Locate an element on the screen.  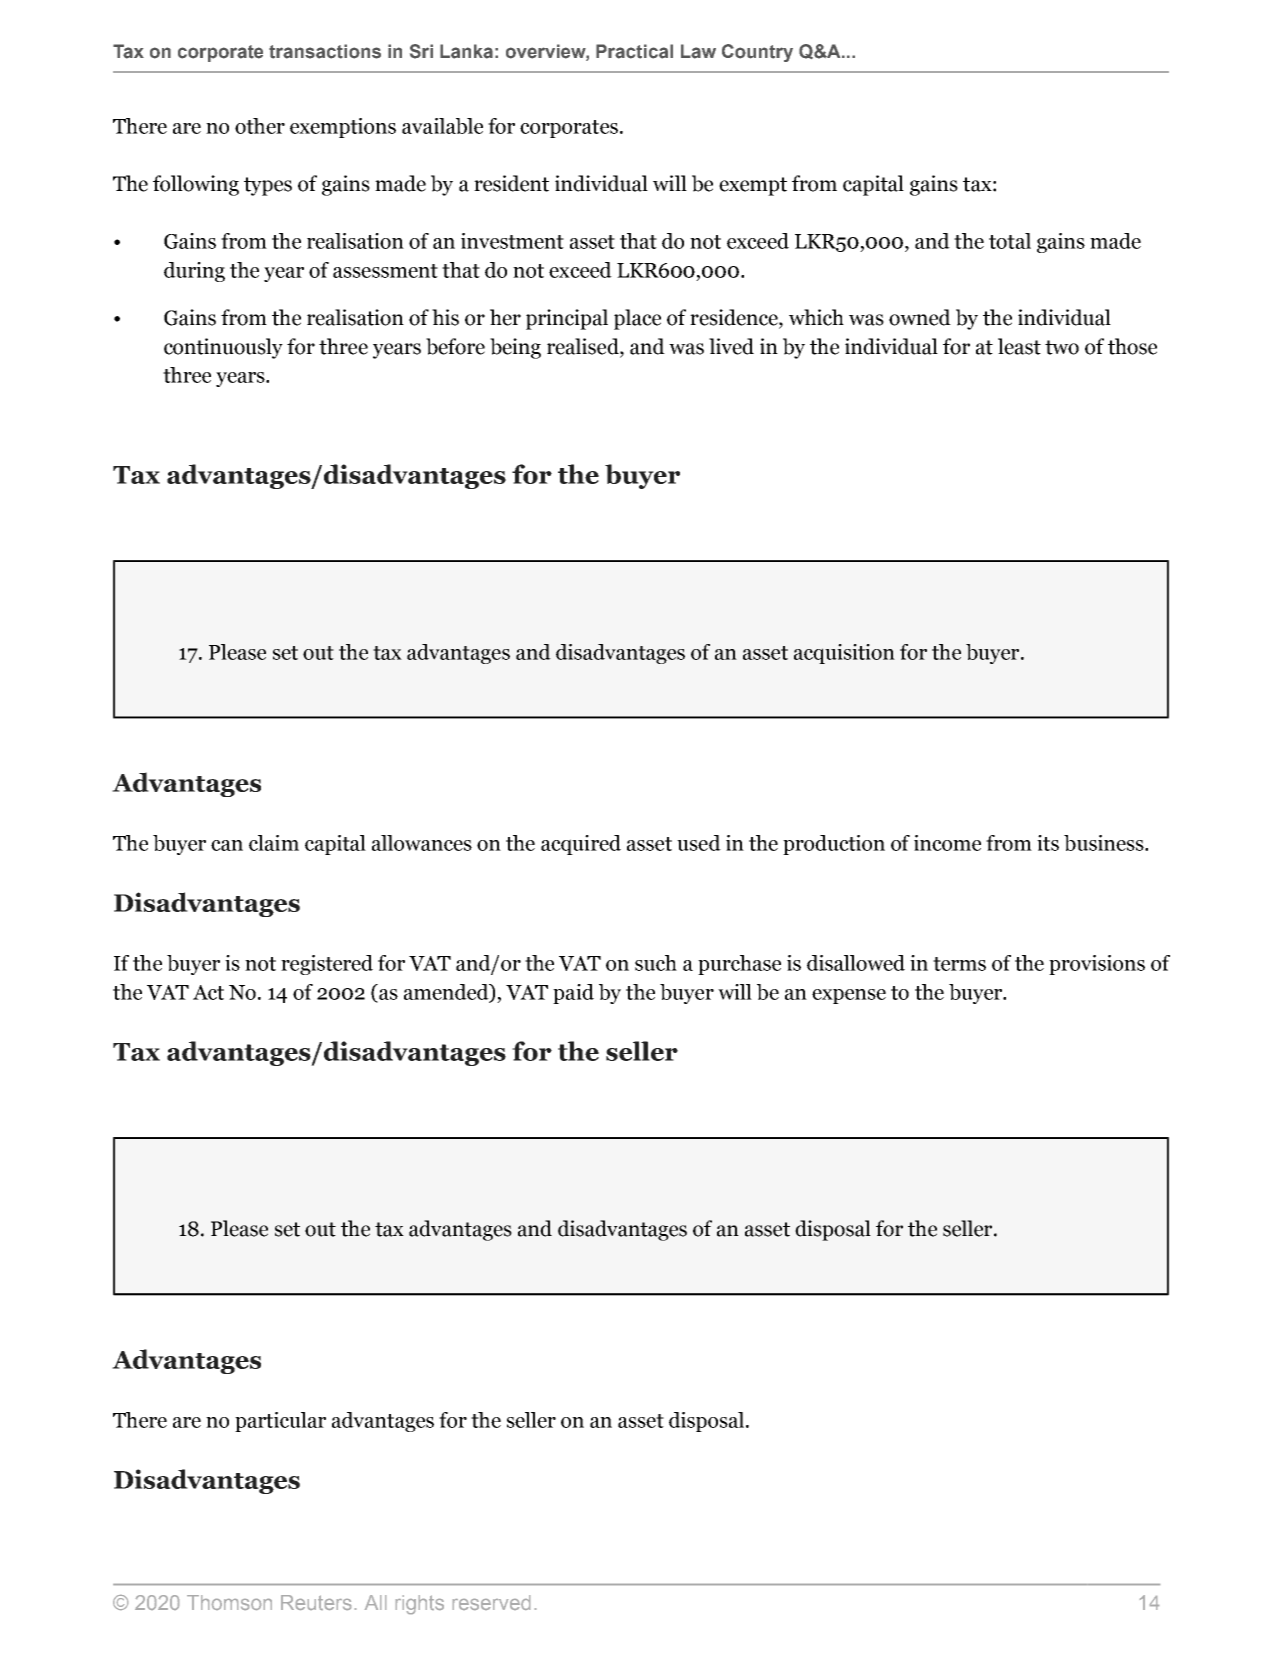
other is located at coordinates (260, 126).
